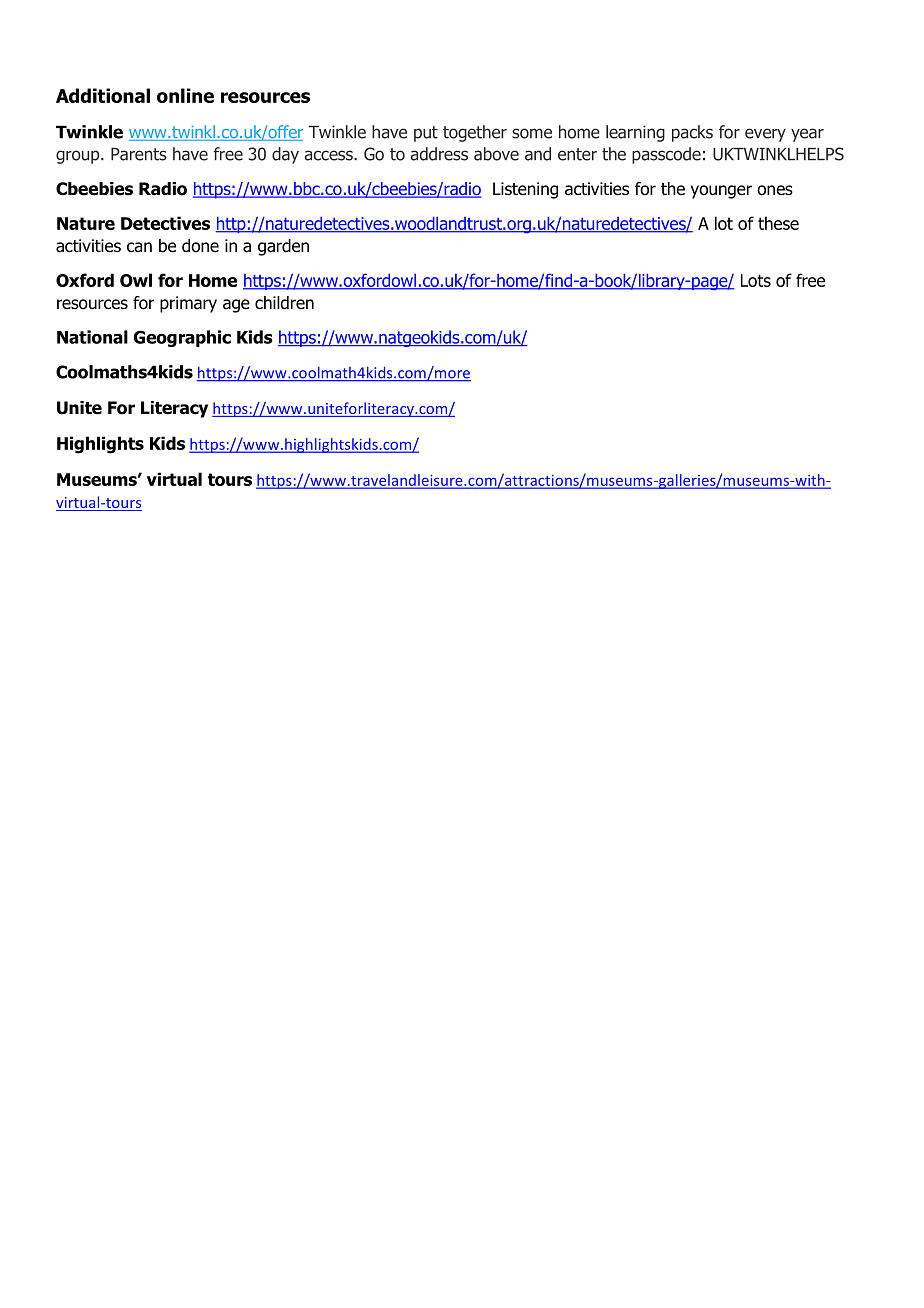  What do you see at coordinates (182, 338) in the screenshot?
I see `Geographic` at bounding box center [182, 338].
